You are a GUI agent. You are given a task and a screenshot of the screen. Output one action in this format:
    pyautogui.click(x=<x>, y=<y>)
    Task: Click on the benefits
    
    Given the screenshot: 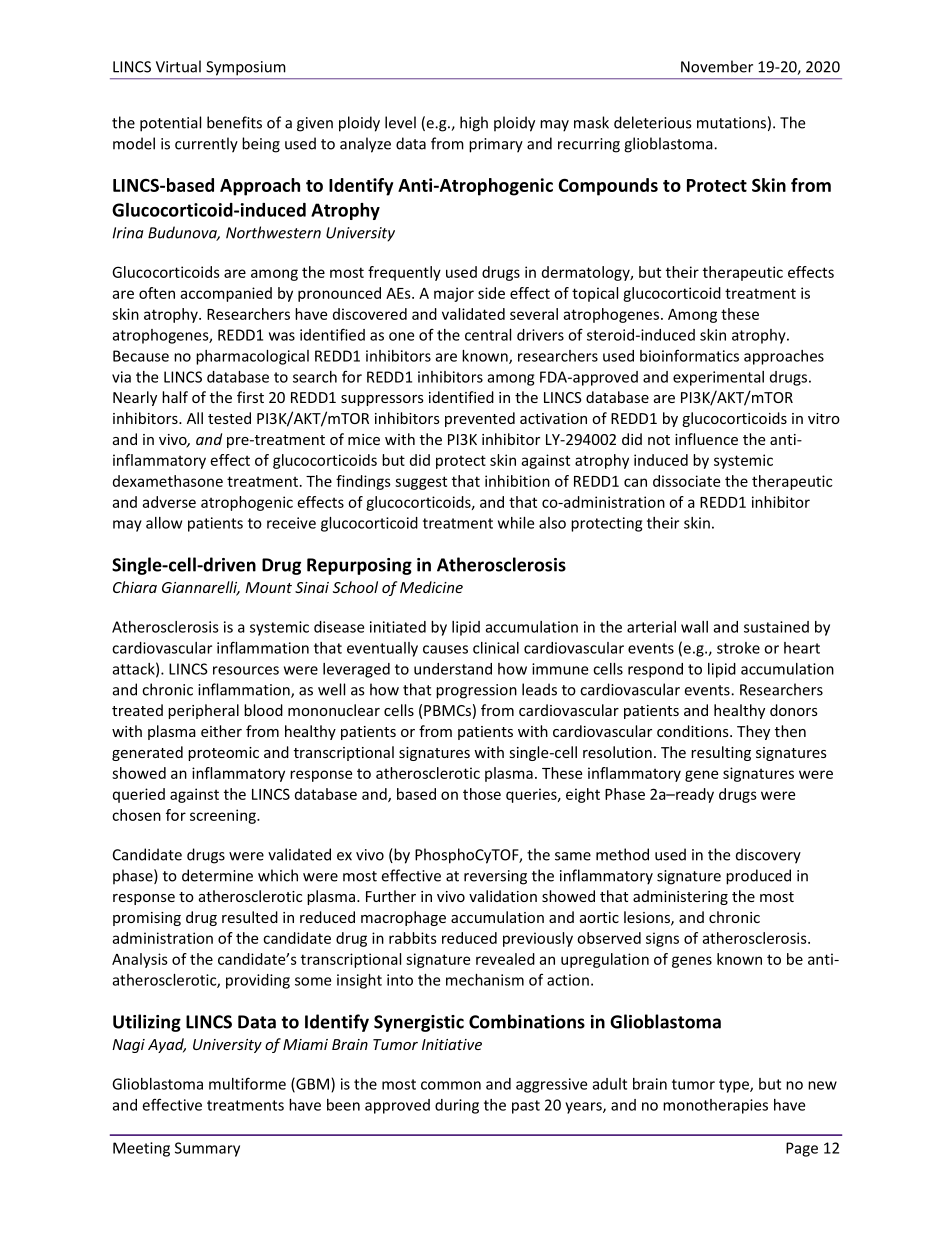 What is the action you would take?
    pyautogui.click(x=234, y=122)
